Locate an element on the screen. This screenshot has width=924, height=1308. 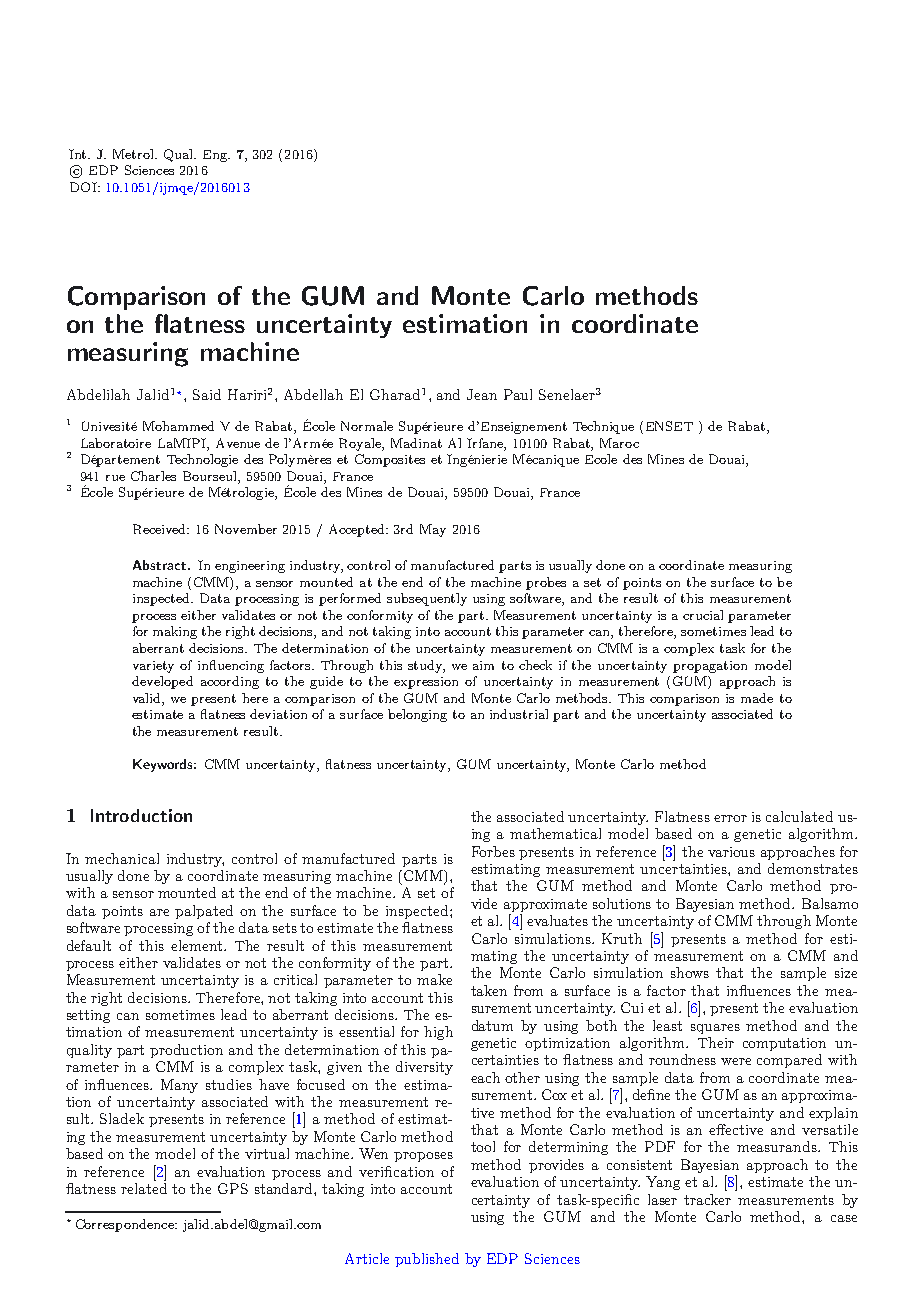
Charles is located at coordinates (153, 476).
